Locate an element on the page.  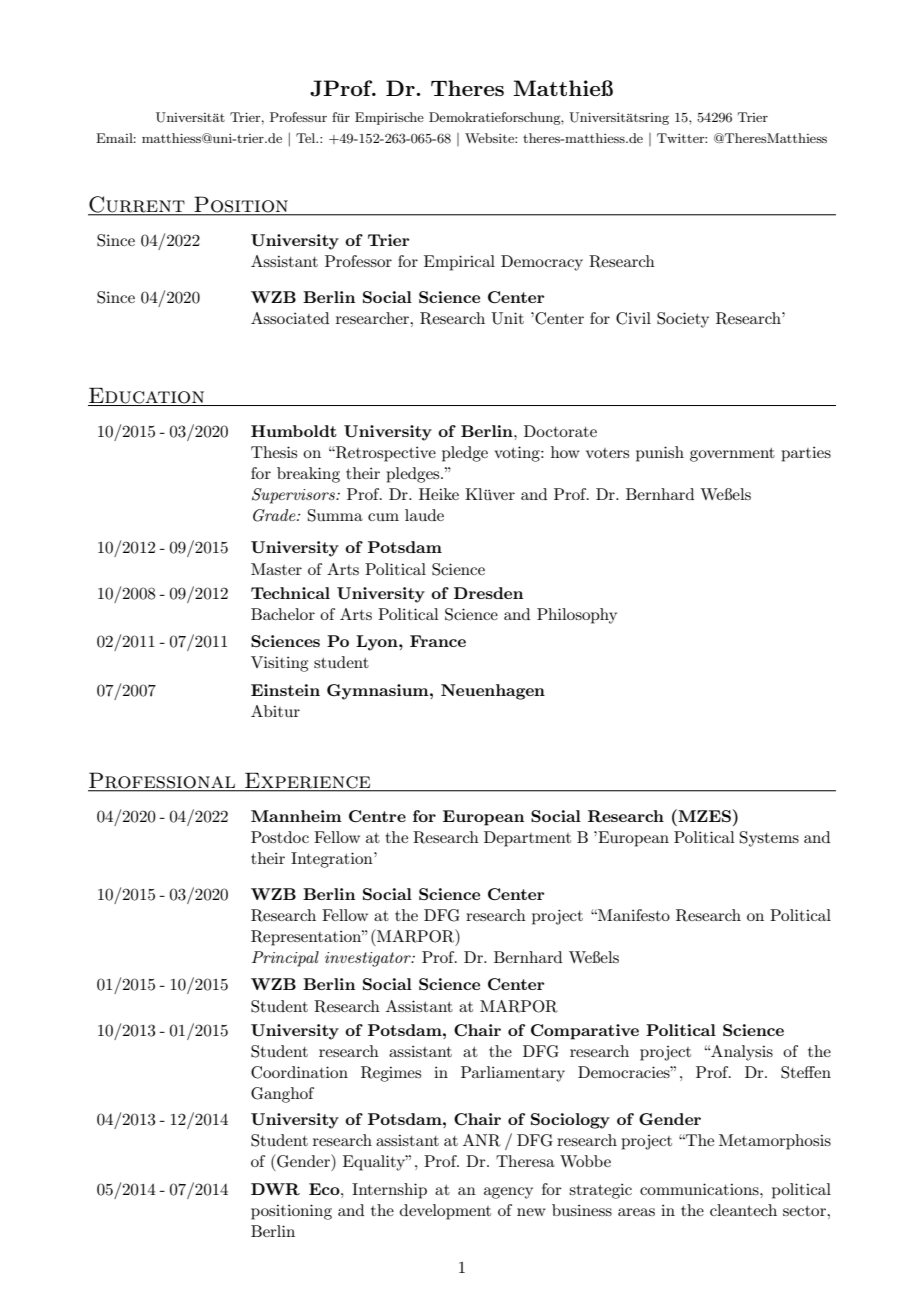
Society is located at coordinates (683, 320).
